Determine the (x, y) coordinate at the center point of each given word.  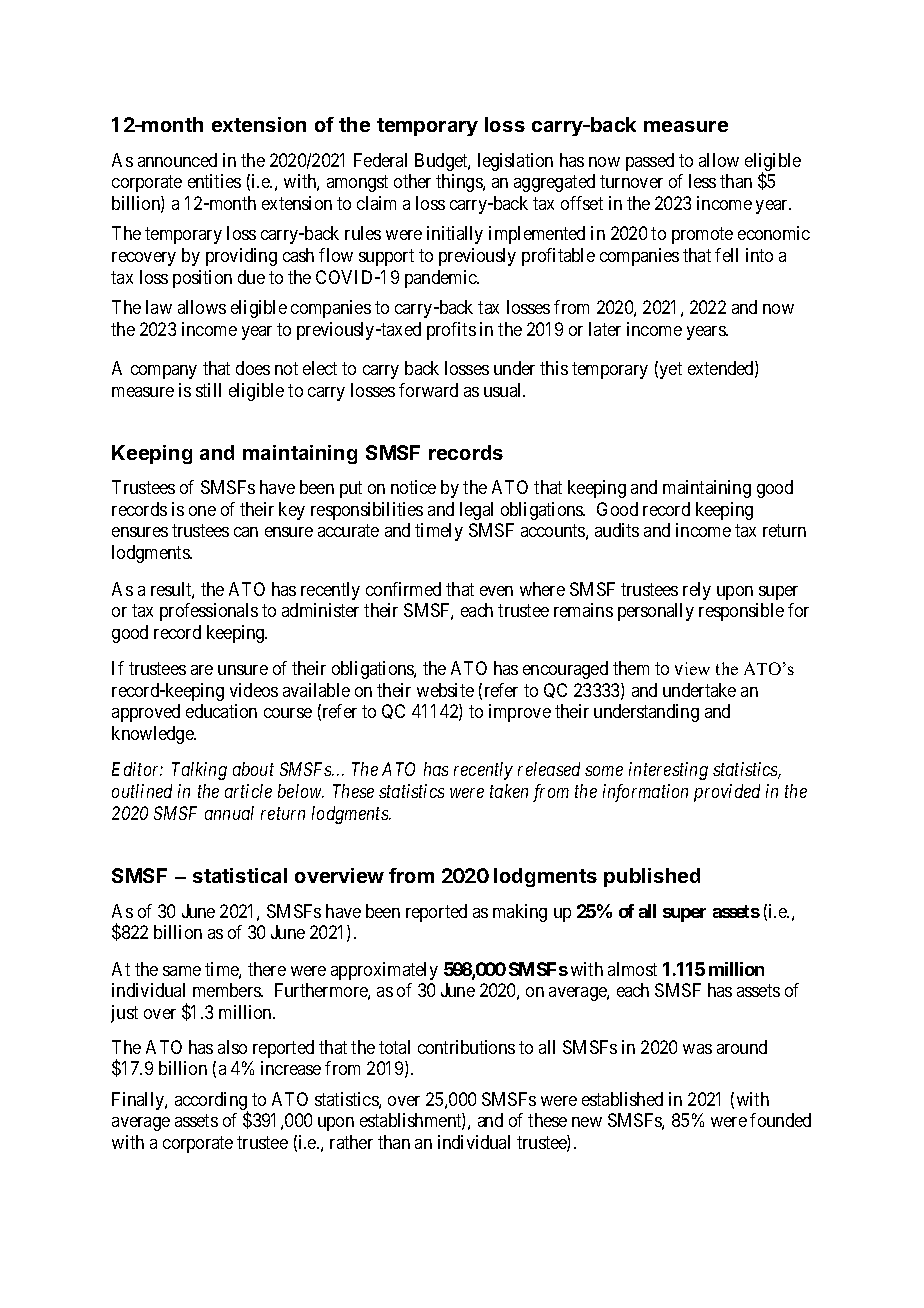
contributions (466, 1047)
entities (214, 181)
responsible (741, 612)
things (460, 183)
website (445, 690)
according (211, 1102)
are (202, 670)
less (702, 181)
